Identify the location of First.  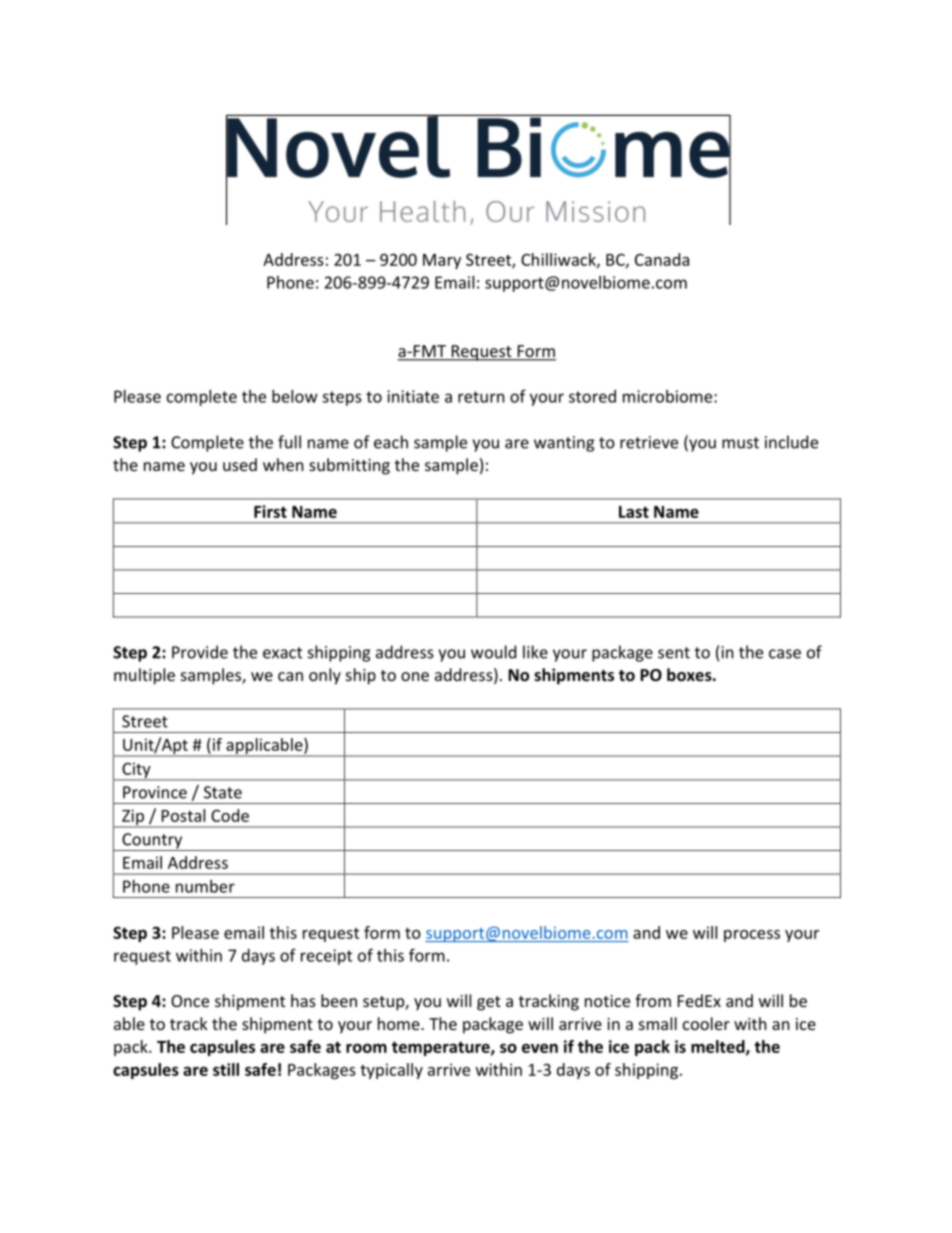
(270, 511).
